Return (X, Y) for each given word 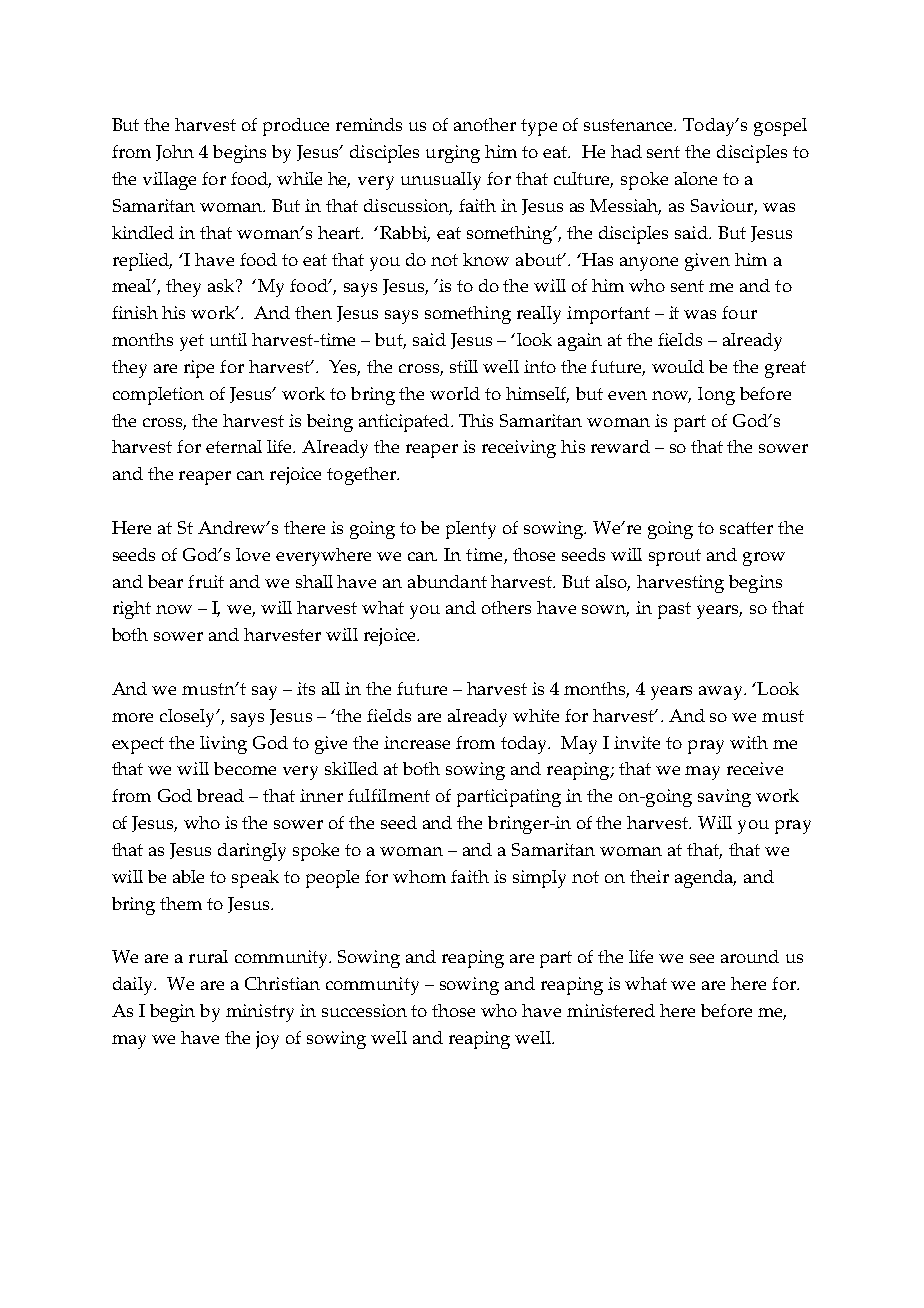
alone (696, 178)
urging (453, 154)
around (750, 956)
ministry (260, 1013)
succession (364, 1010)
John (175, 153)
